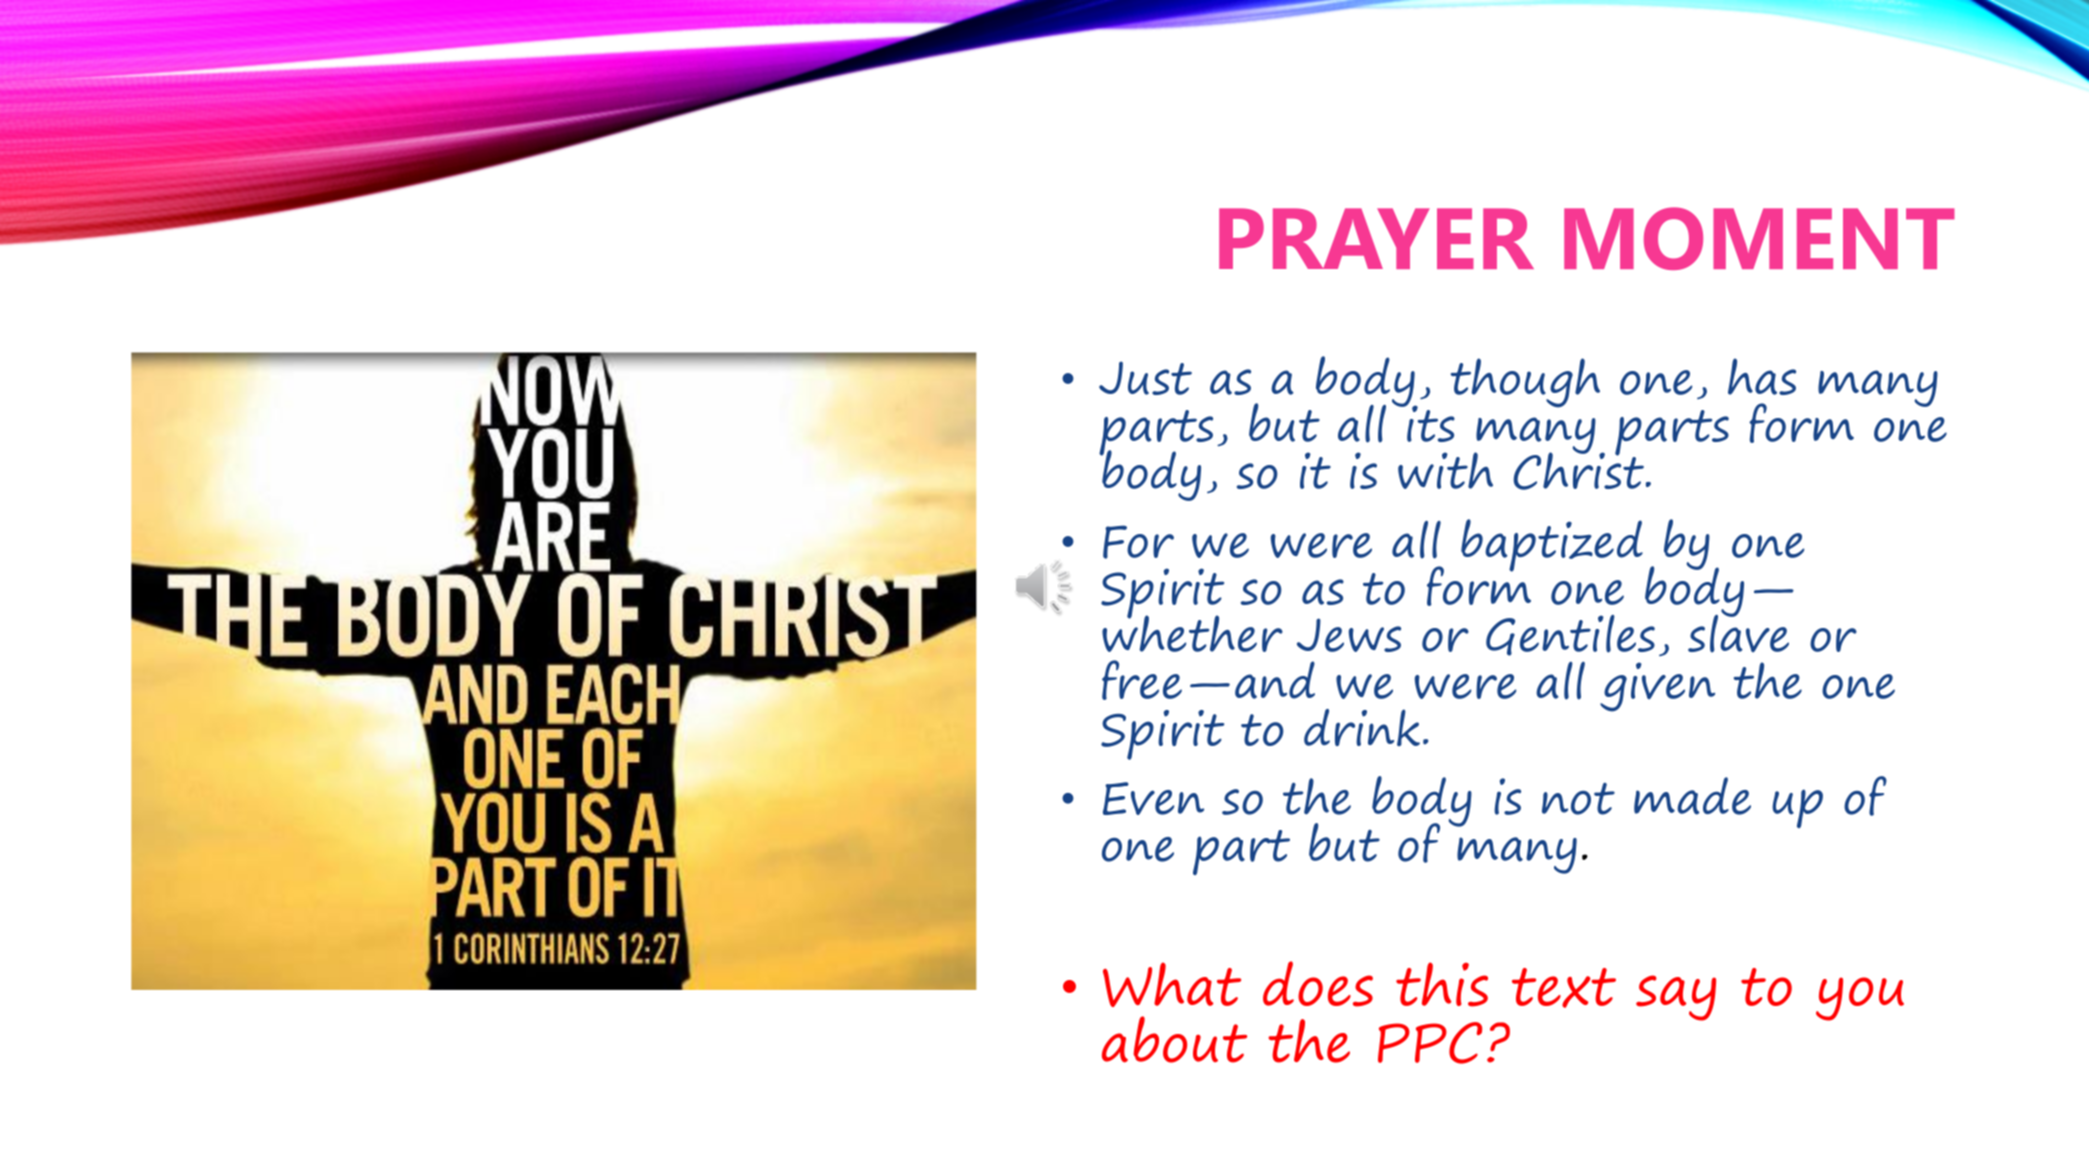  I want to click on PRAYER, so click(1376, 238).
